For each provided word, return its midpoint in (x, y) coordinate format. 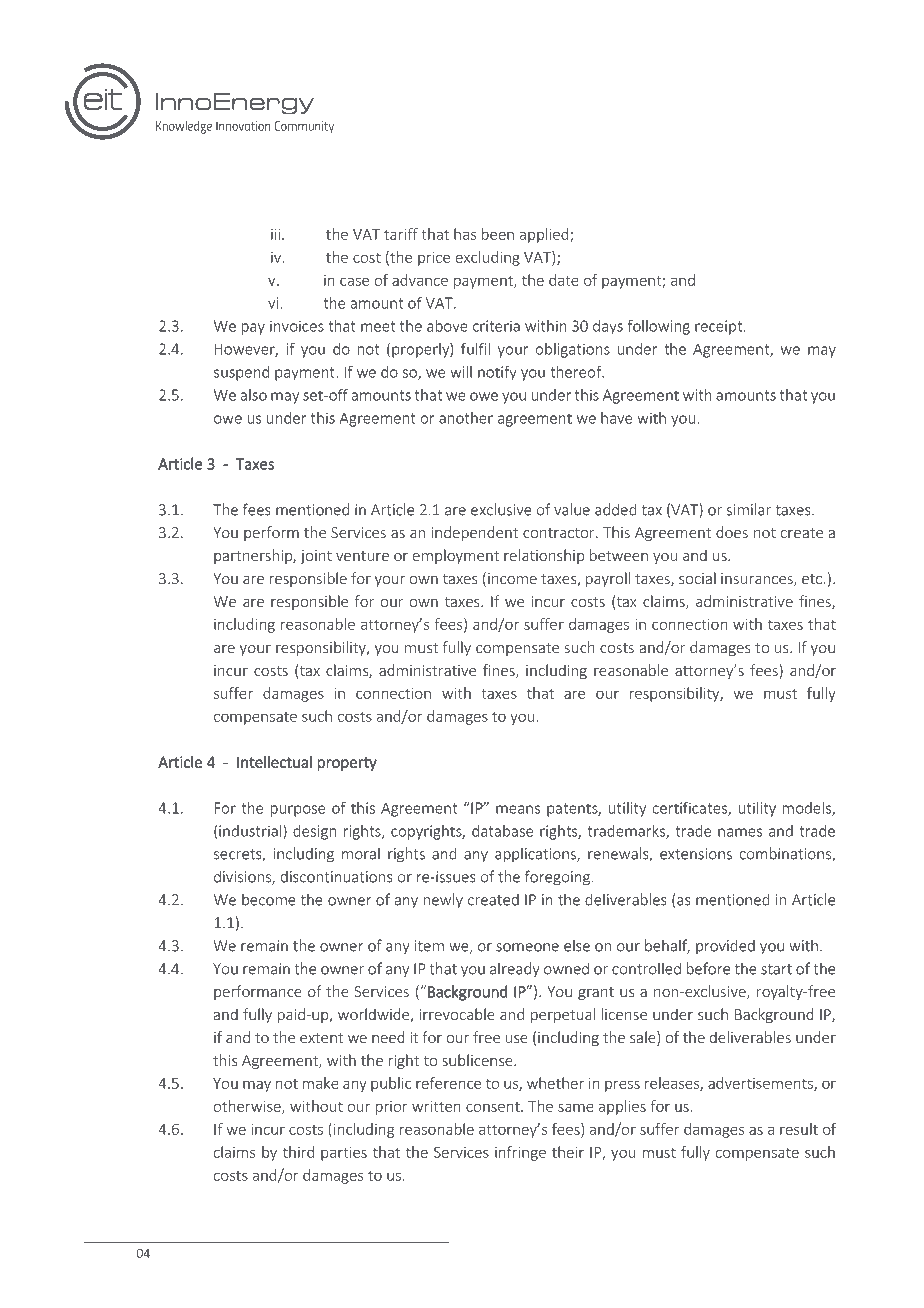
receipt (720, 327)
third (298, 1152)
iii (277, 234)
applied (545, 235)
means (518, 809)
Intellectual (274, 762)
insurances (758, 580)
